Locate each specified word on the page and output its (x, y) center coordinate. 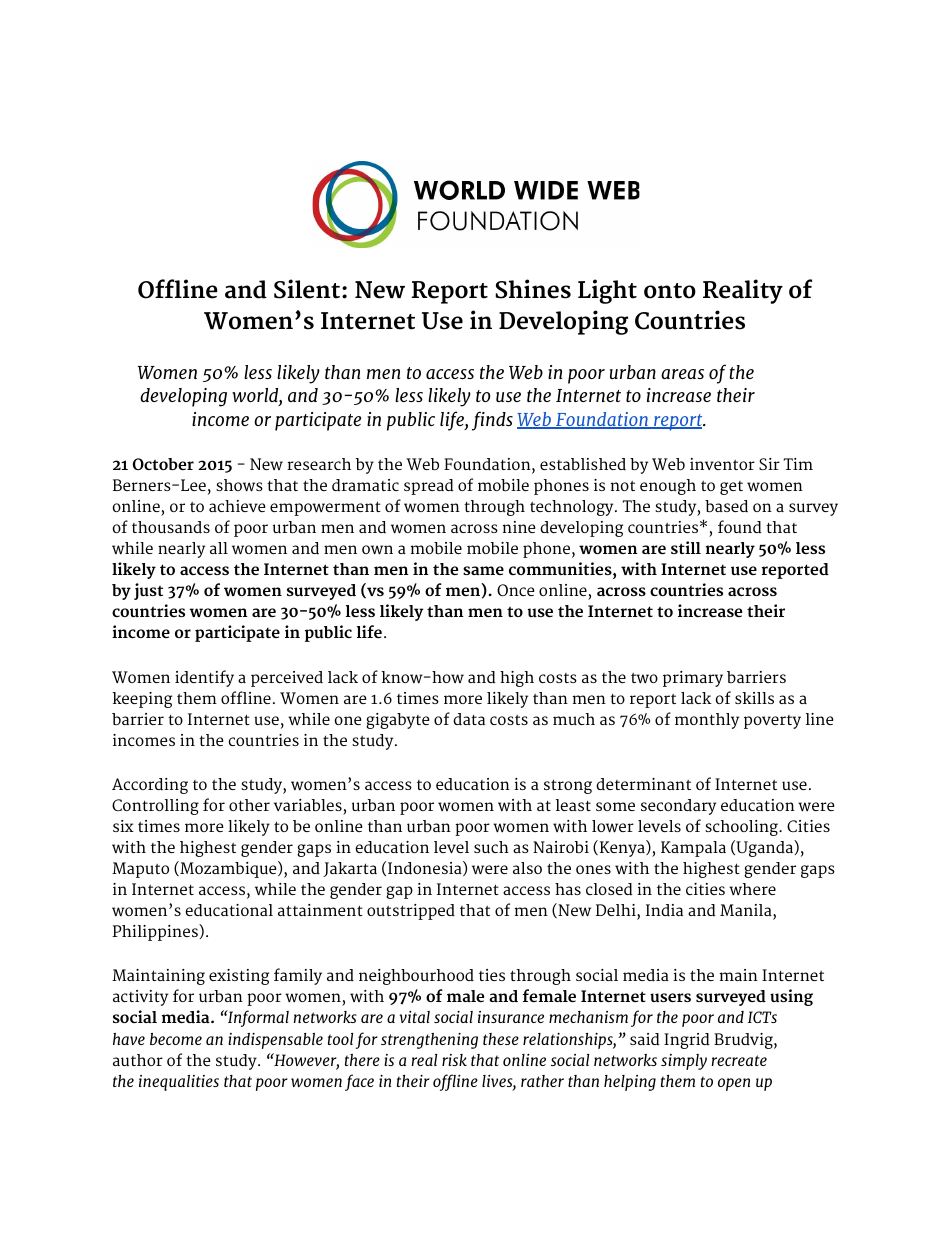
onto (670, 291)
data (469, 719)
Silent (307, 289)
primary (693, 679)
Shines (533, 289)
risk (454, 1060)
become (176, 1039)
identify (204, 678)
